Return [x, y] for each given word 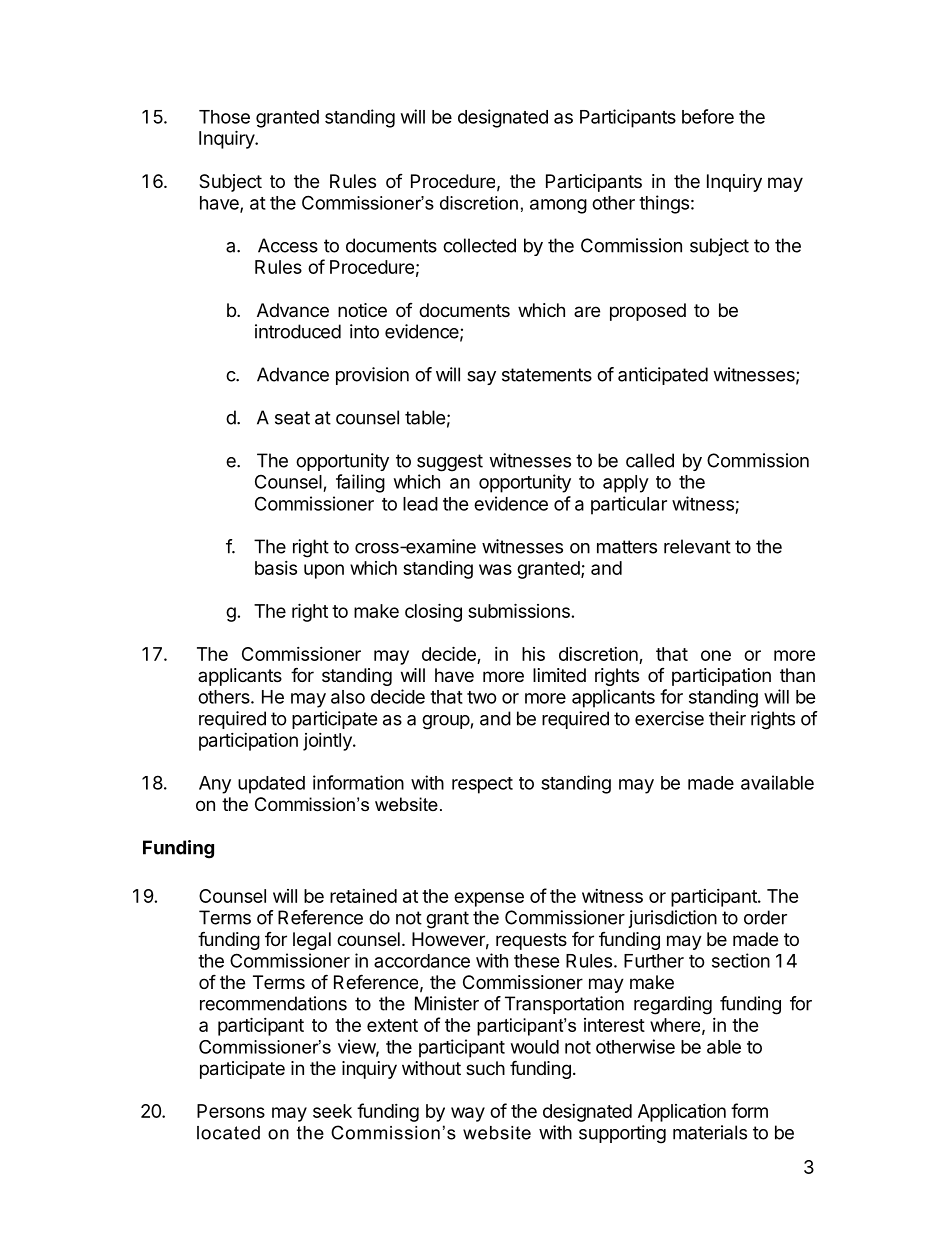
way [468, 1114]
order [765, 917]
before [708, 116]
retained [363, 896]
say [481, 378]
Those [224, 117]
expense [489, 899]
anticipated [663, 376]
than [797, 675]
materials [710, 1132]
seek [332, 1111]
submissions [519, 610]
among [558, 206]
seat [292, 418]
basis [276, 568]
